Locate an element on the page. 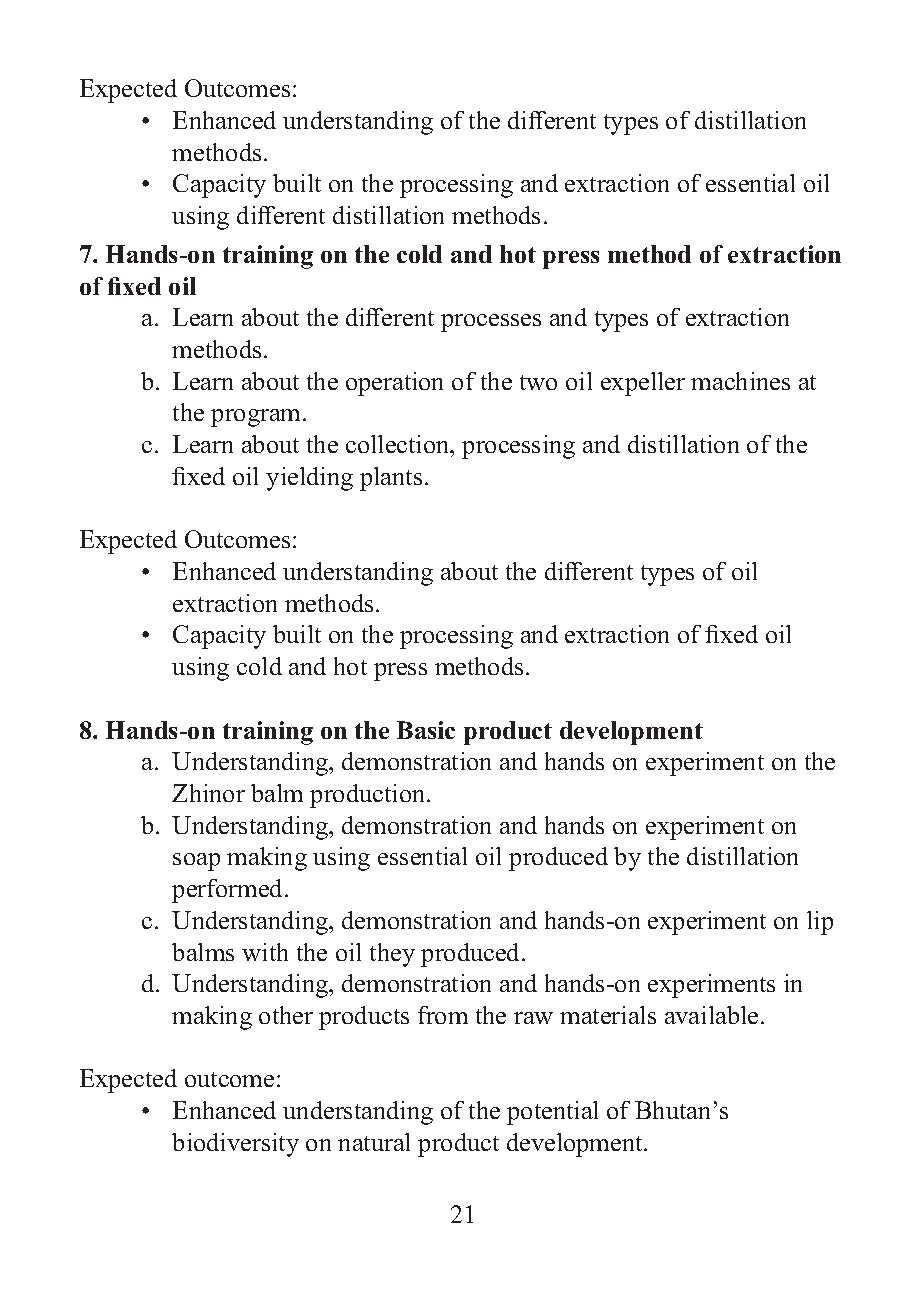  program is located at coordinates (257, 418).
